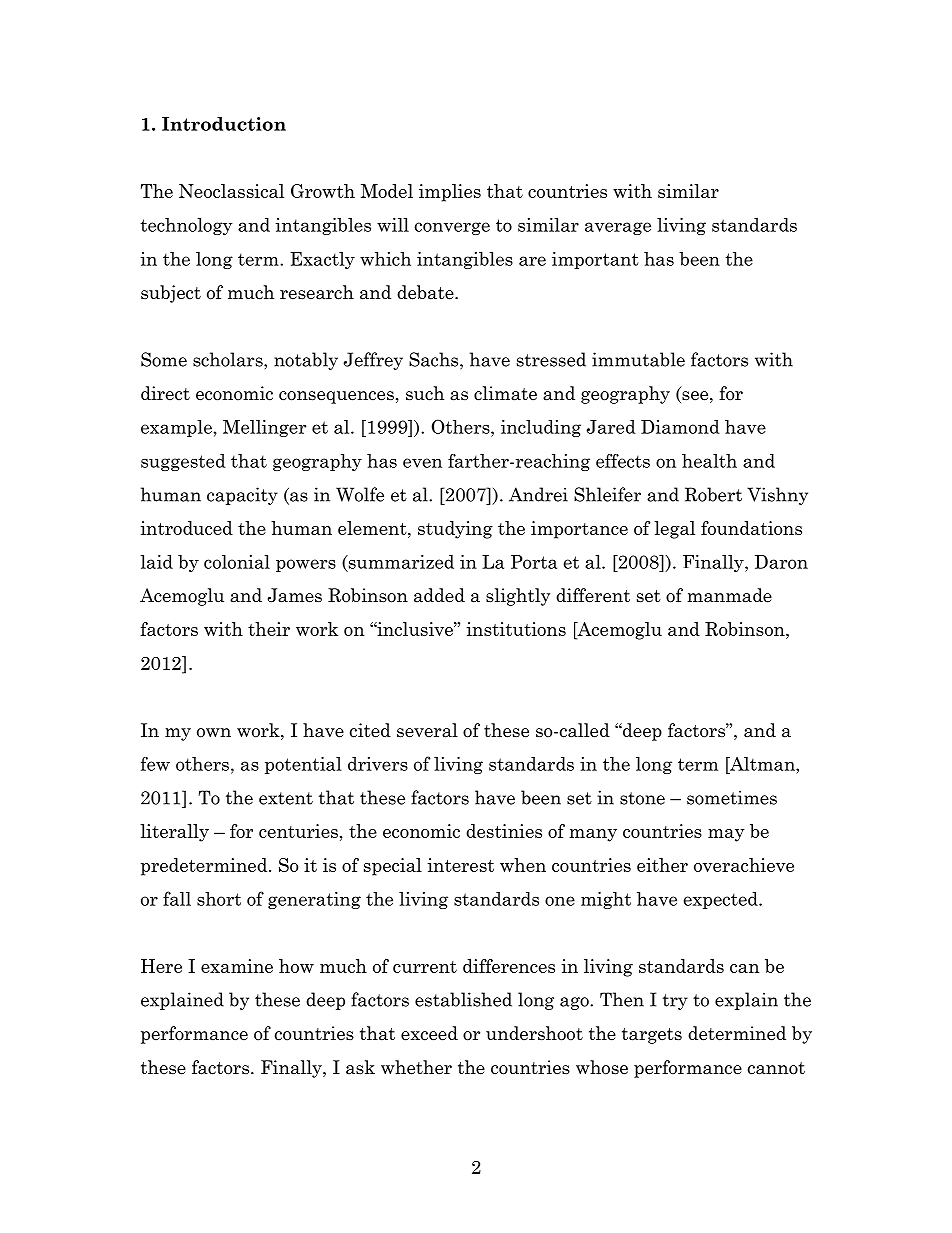  Describe the element at coordinates (224, 124) in the image. I see `Introduction` at that location.
